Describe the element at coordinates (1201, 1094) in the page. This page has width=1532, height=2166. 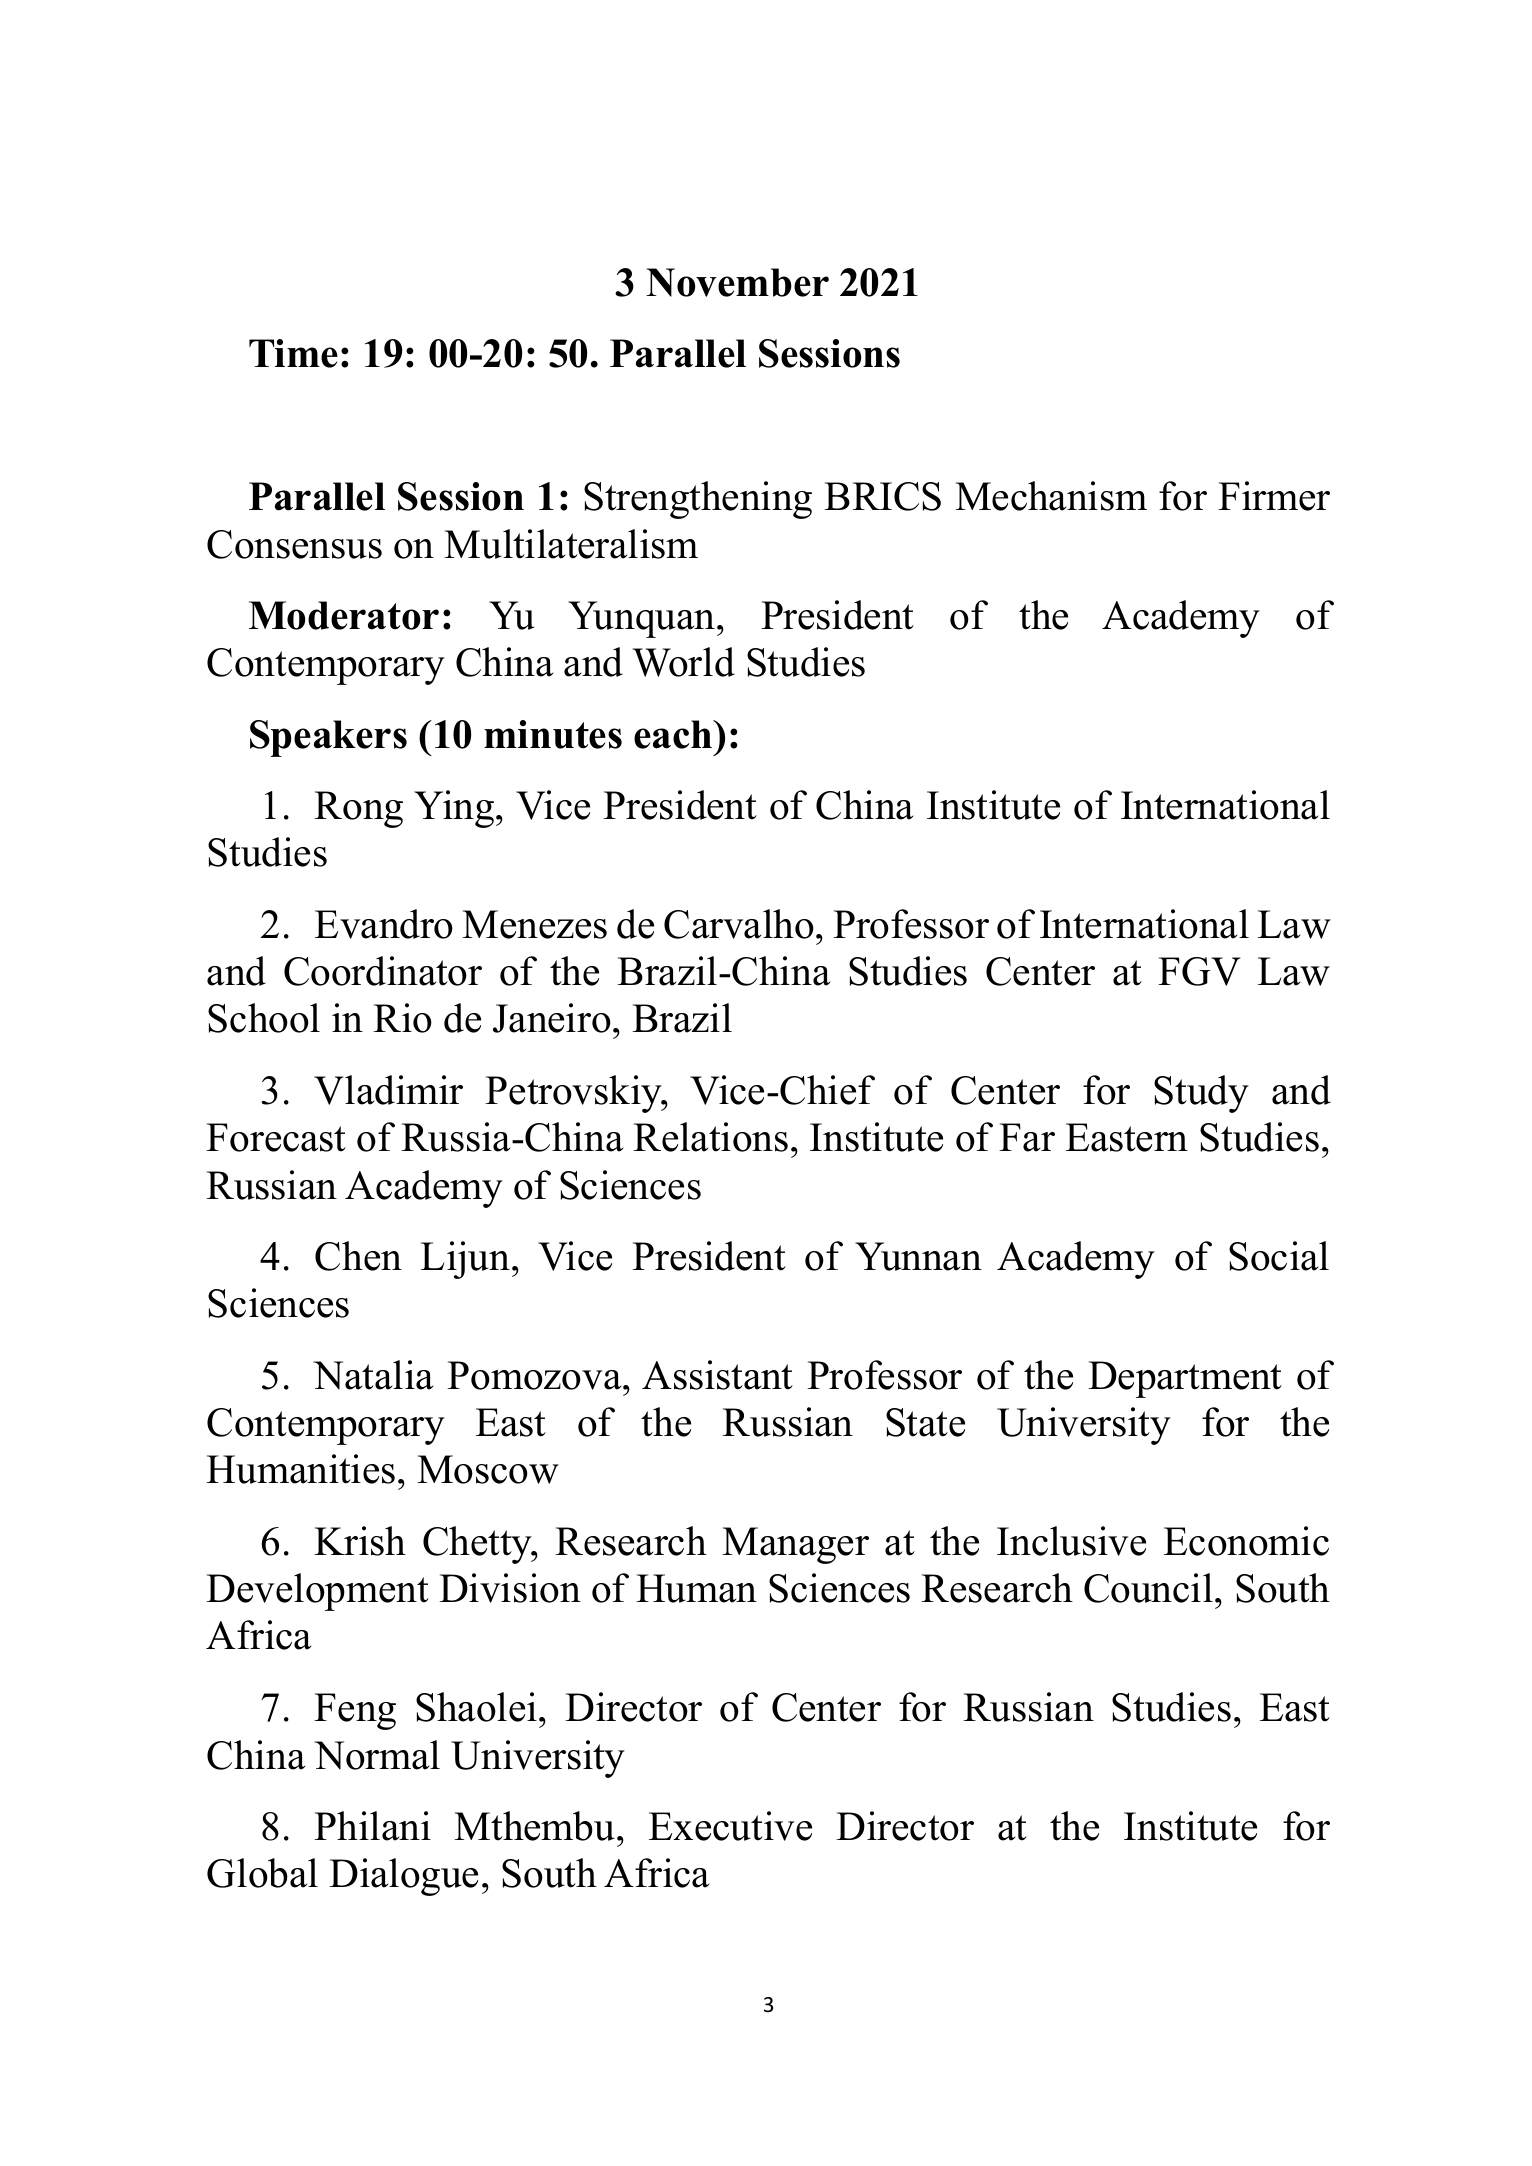
I see `Study` at that location.
